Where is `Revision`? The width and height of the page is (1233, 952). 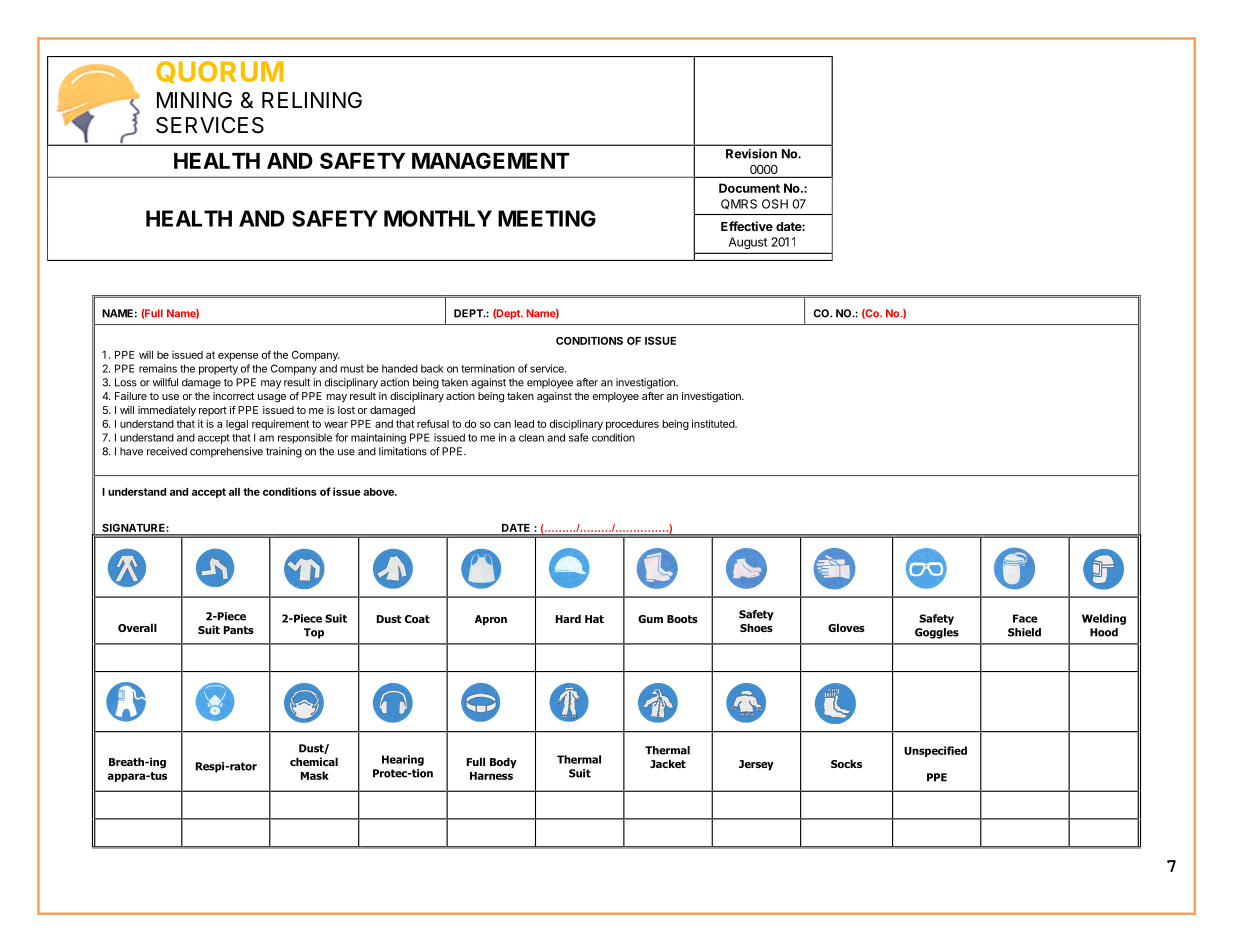
Revision is located at coordinates (751, 153).
